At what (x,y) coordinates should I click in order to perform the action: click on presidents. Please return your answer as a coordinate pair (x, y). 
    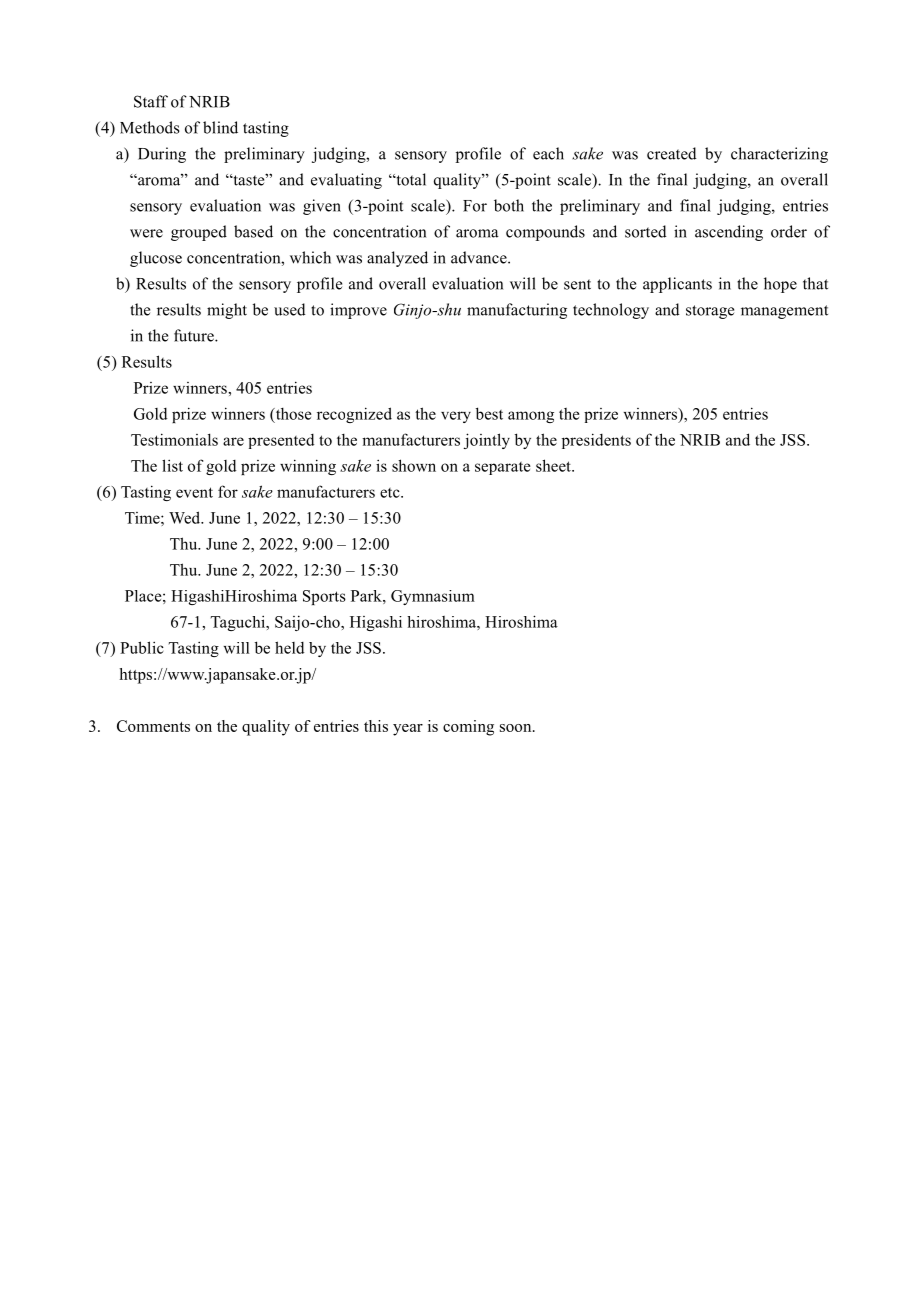
    Looking at the image, I should click on (596, 441).
